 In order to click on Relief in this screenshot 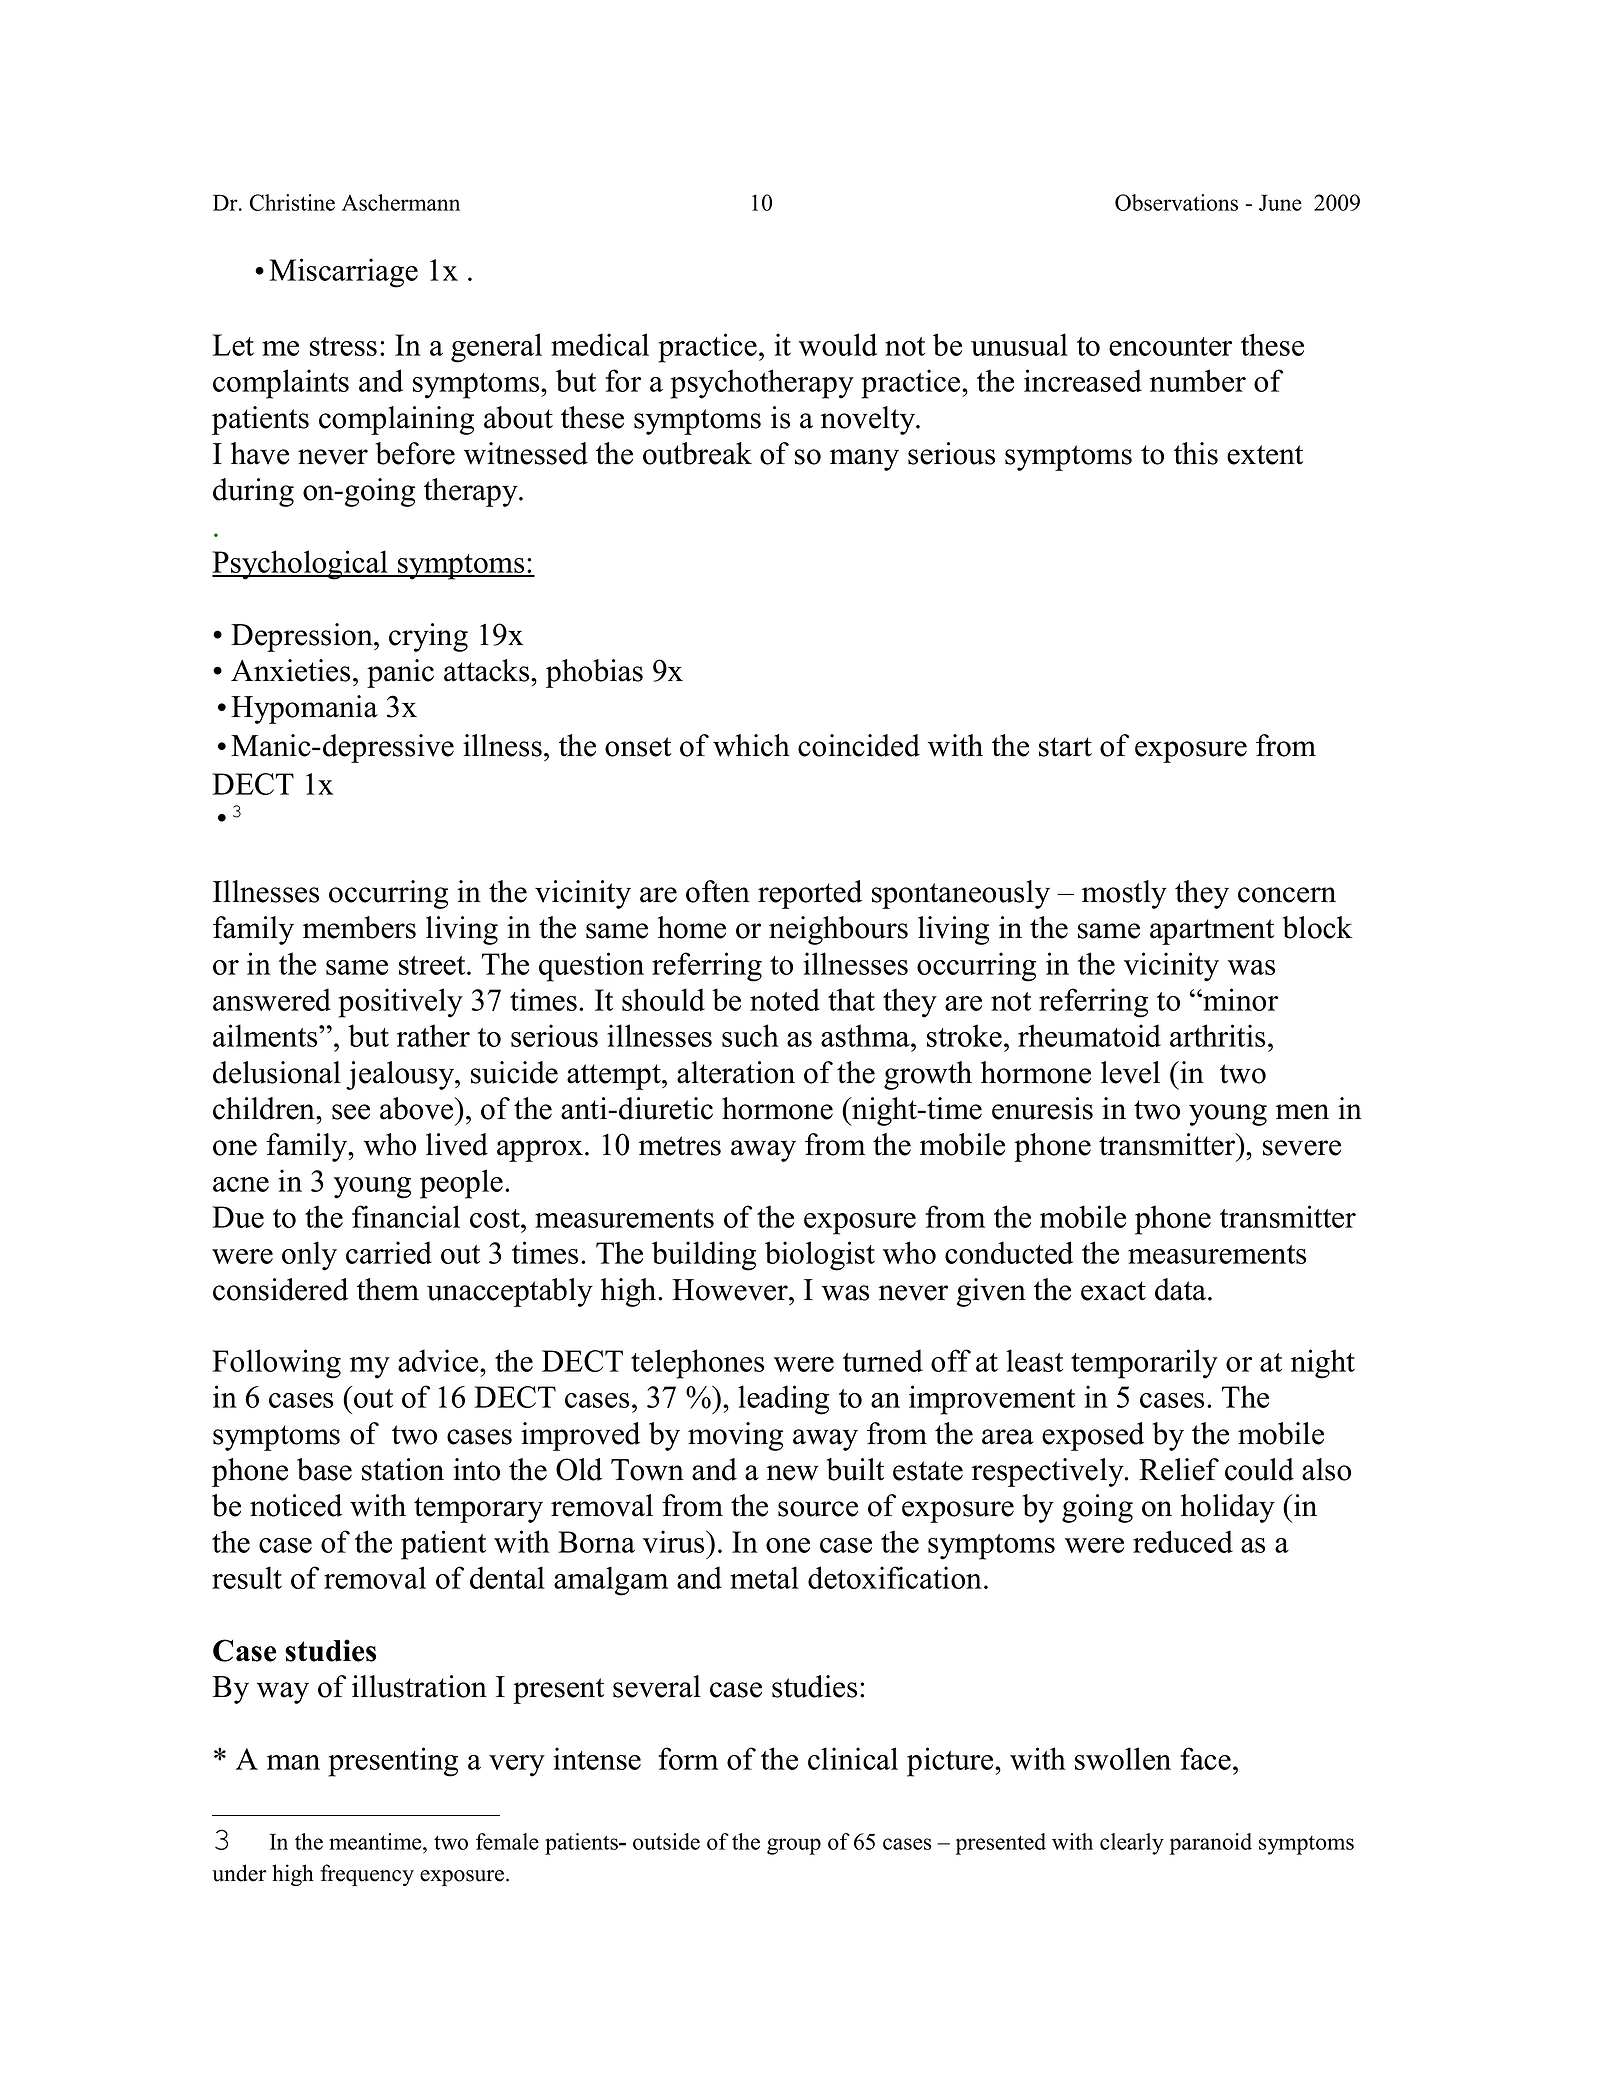, I will do `click(1179, 1469)`.
